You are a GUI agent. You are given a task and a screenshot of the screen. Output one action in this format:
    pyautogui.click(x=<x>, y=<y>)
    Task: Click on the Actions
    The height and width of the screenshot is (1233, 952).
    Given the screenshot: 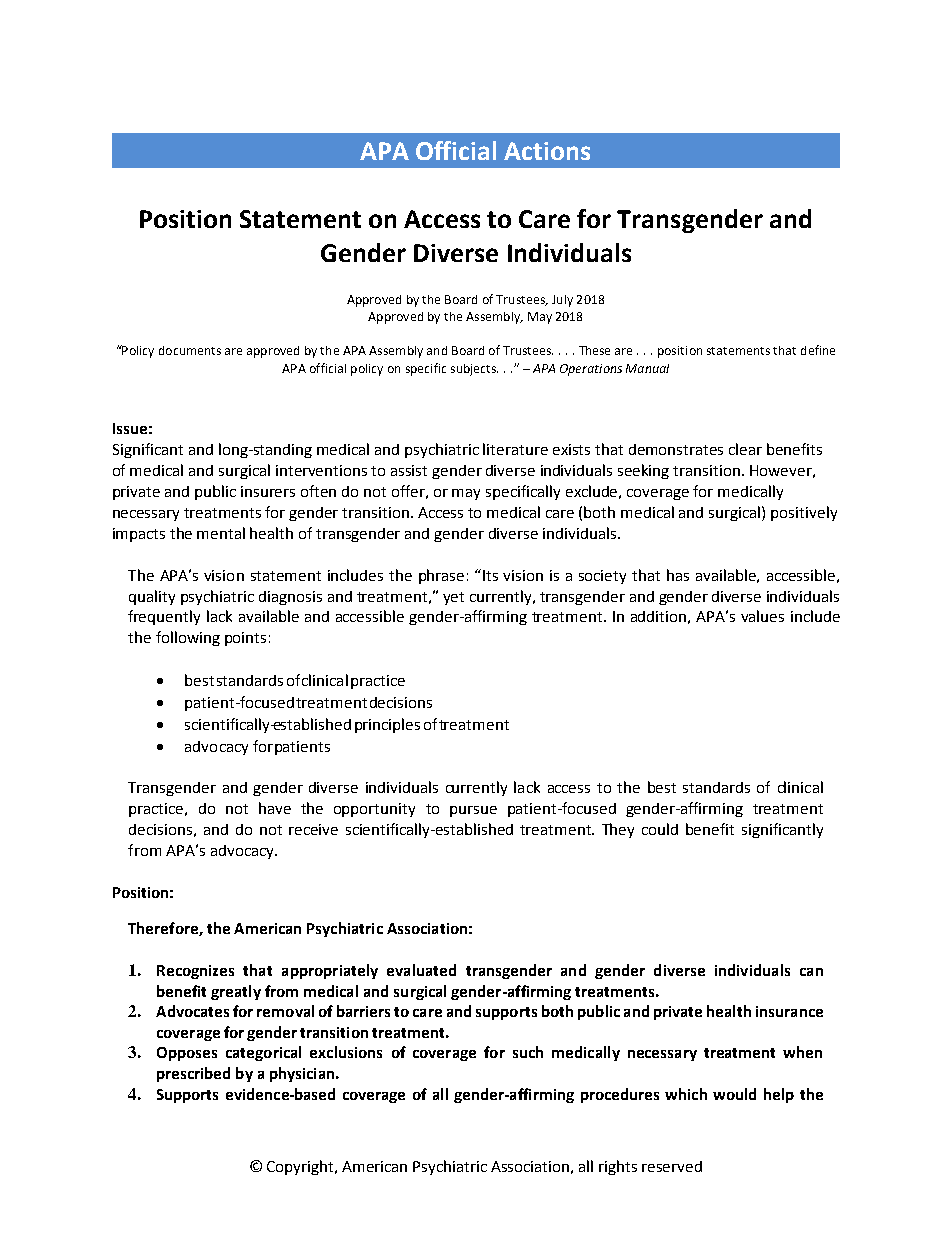 What is the action you would take?
    pyautogui.click(x=547, y=151)
